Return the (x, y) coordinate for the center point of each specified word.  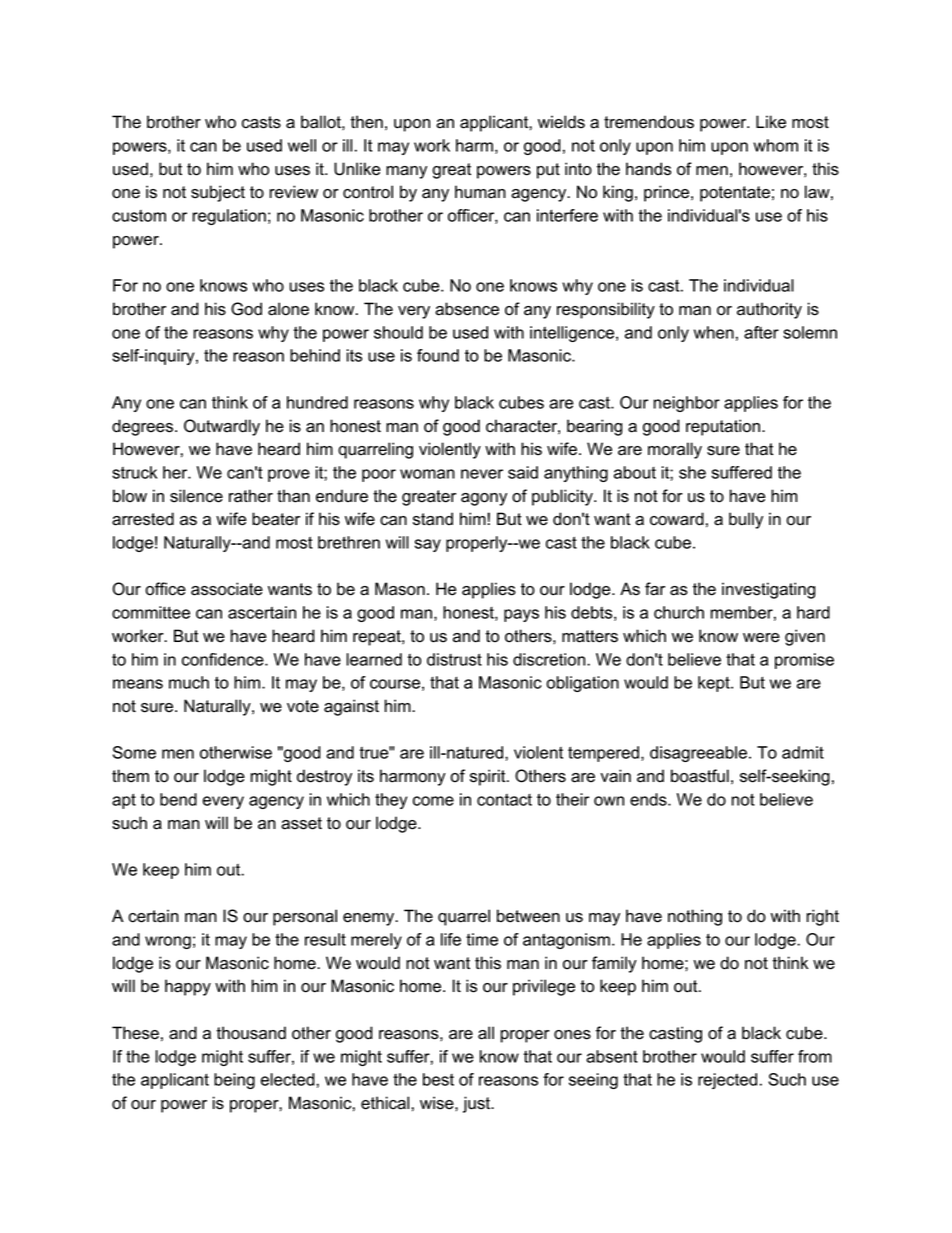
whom (775, 145)
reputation (724, 427)
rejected (727, 1081)
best (438, 1079)
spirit (489, 777)
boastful (700, 776)
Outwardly (222, 427)
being (234, 1081)
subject (218, 193)
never (482, 474)
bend (178, 799)
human (480, 192)
